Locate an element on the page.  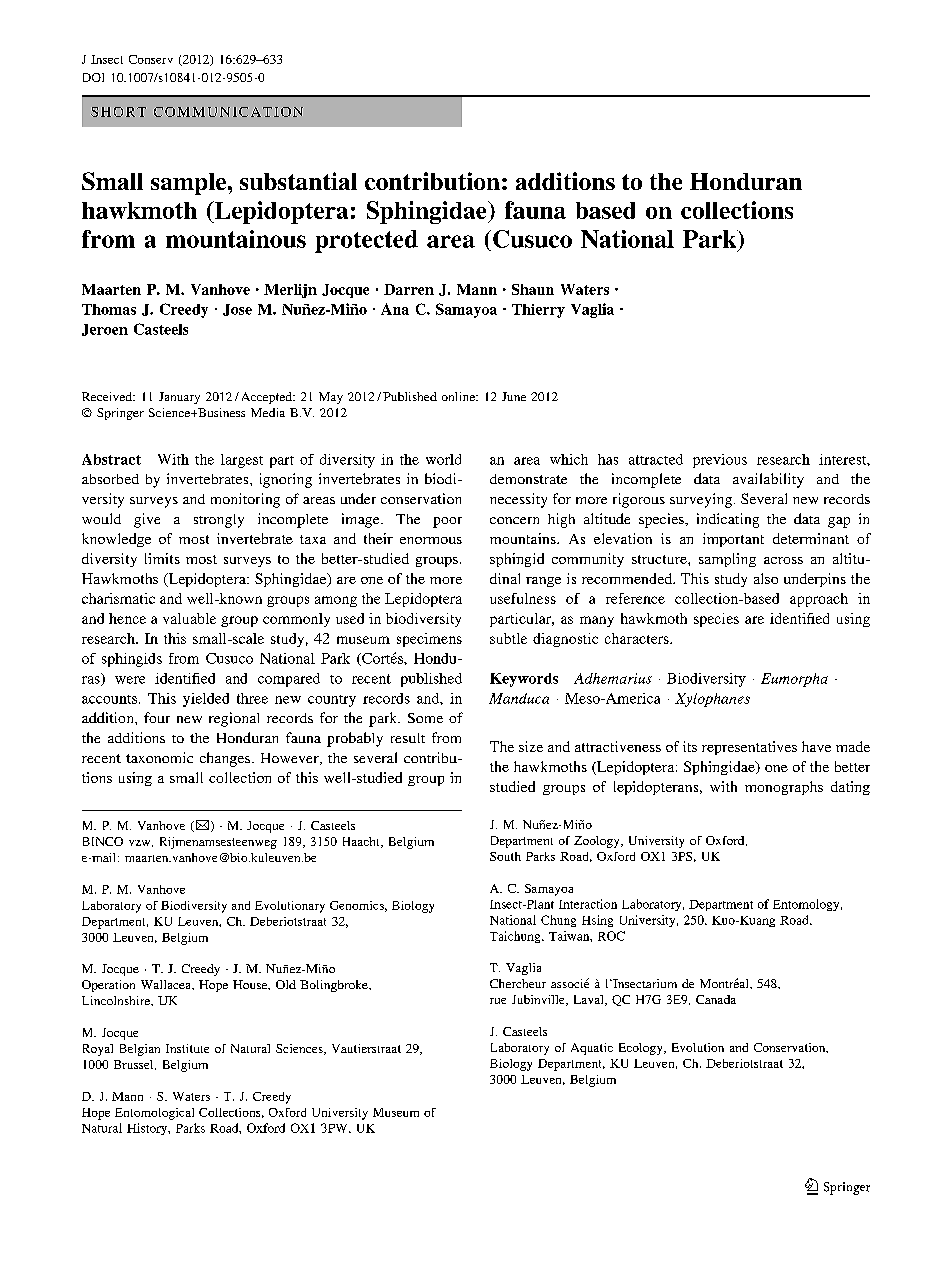
Keywords is located at coordinates (524, 680).
